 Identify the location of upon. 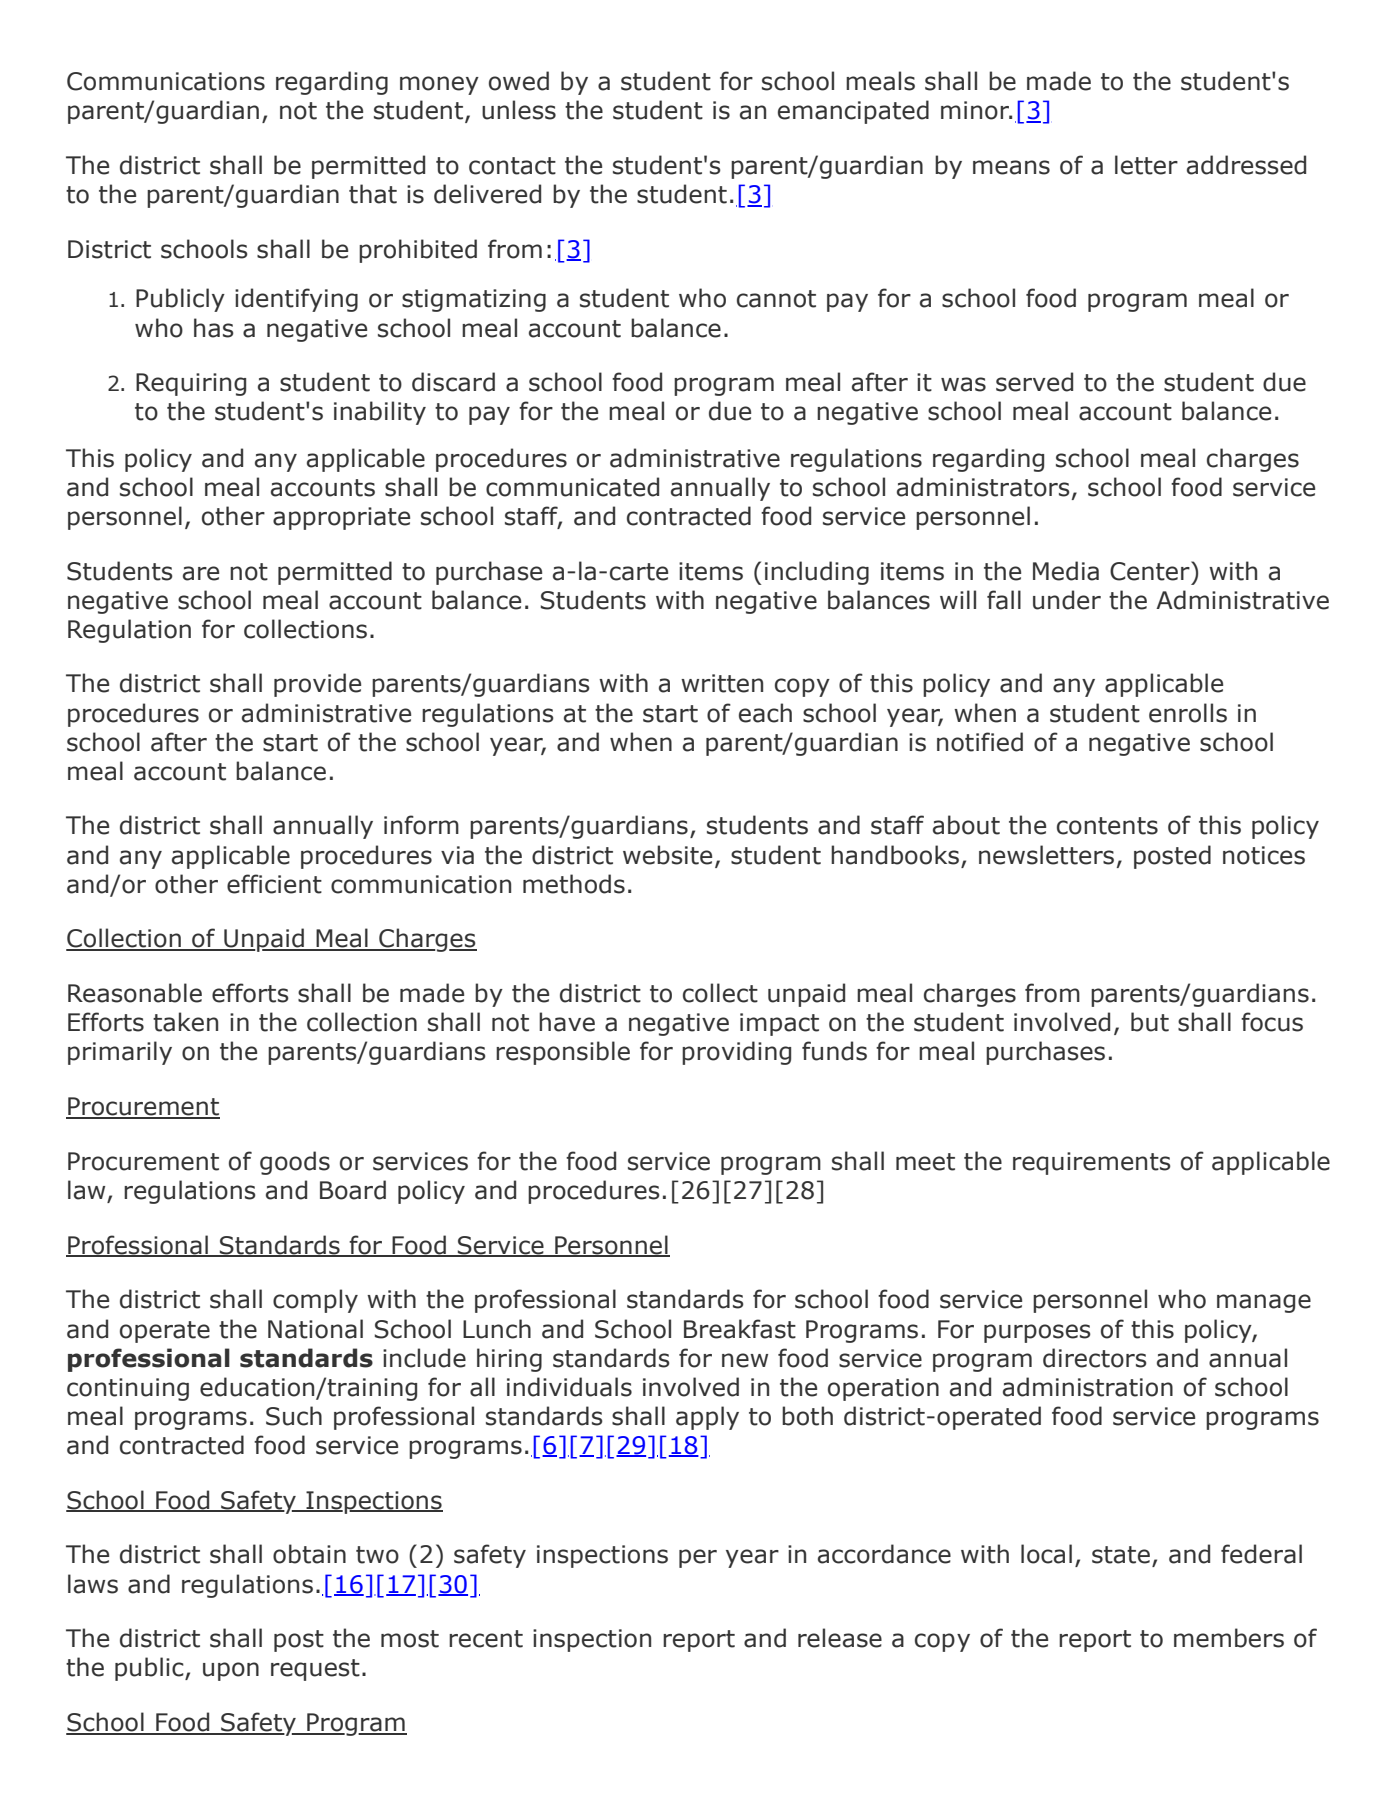
(231, 1671).
